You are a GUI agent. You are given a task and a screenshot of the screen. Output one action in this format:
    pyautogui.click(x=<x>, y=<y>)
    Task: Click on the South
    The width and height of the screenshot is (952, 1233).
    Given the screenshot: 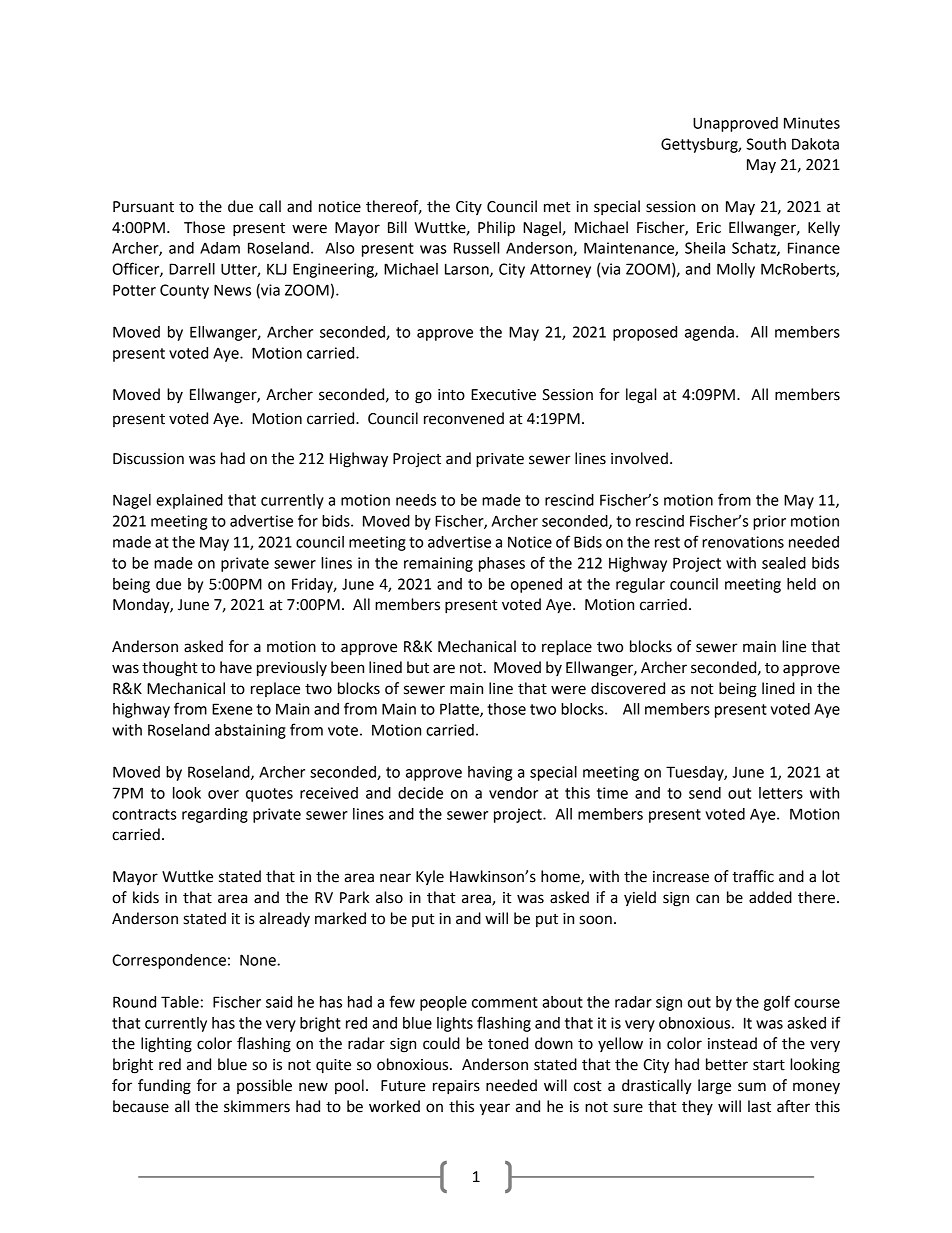 What is the action you would take?
    pyautogui.click(x=766, y=144)
